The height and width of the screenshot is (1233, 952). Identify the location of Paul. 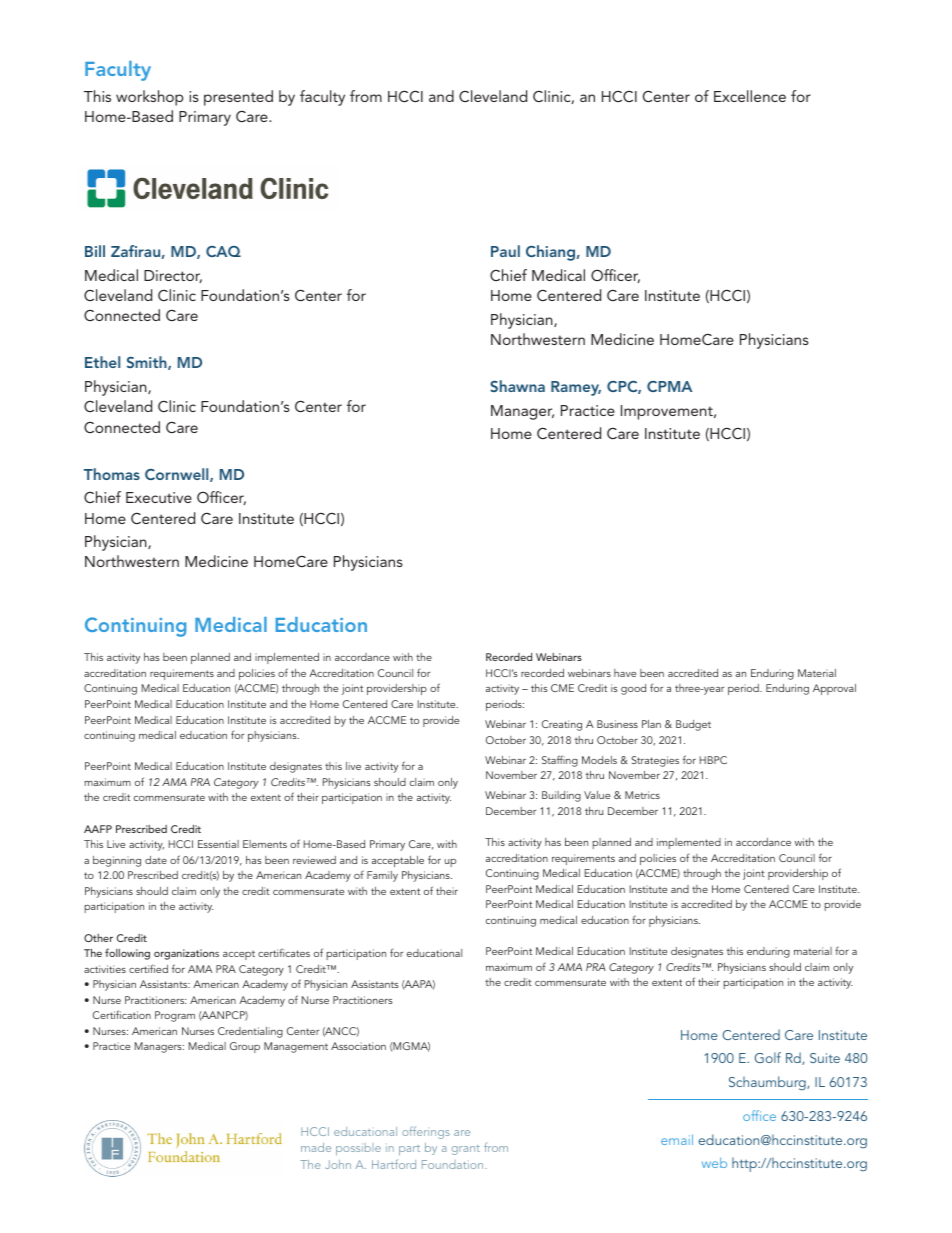
(505, 251).
